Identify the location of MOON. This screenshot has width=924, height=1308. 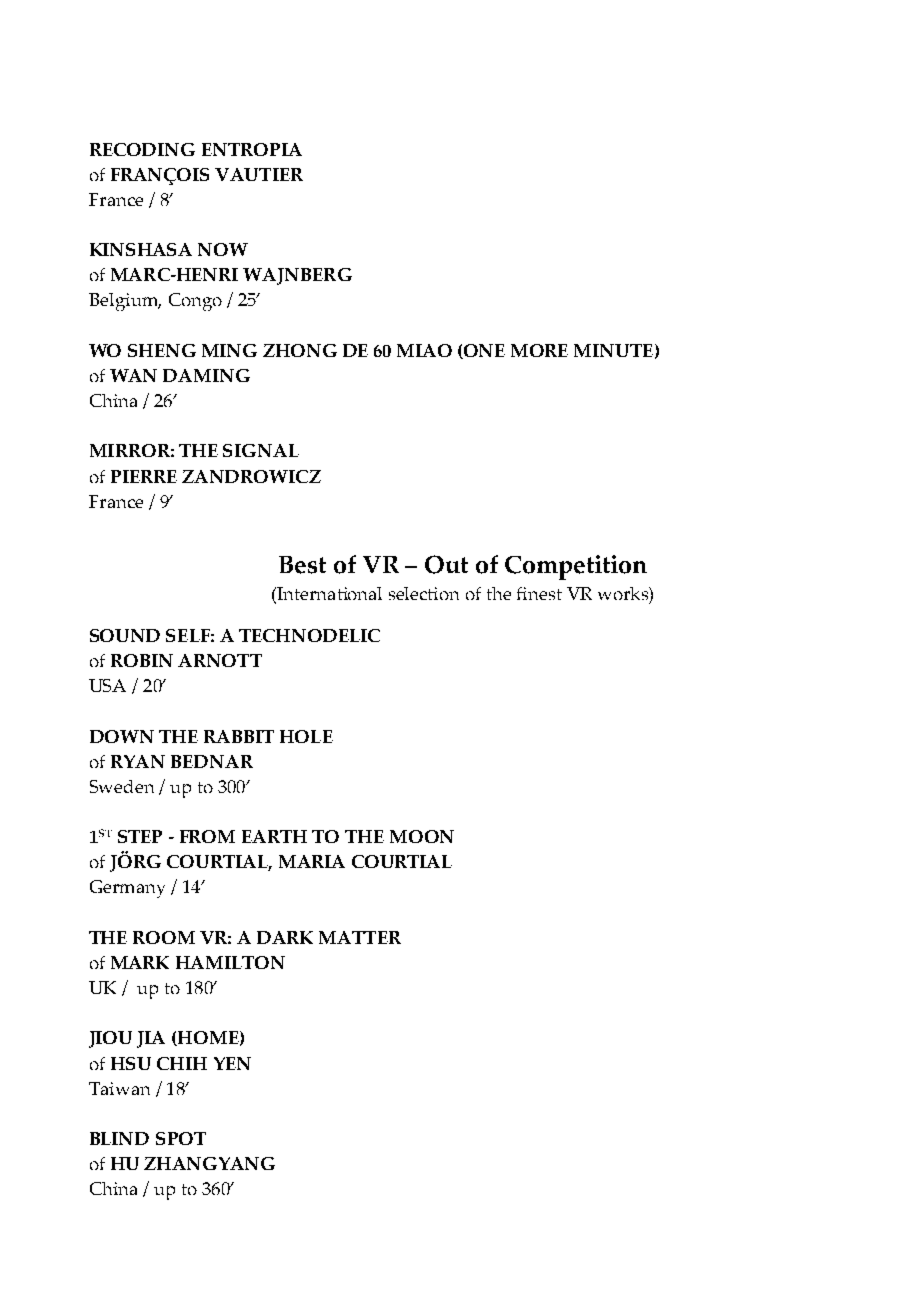
(422, 836).
